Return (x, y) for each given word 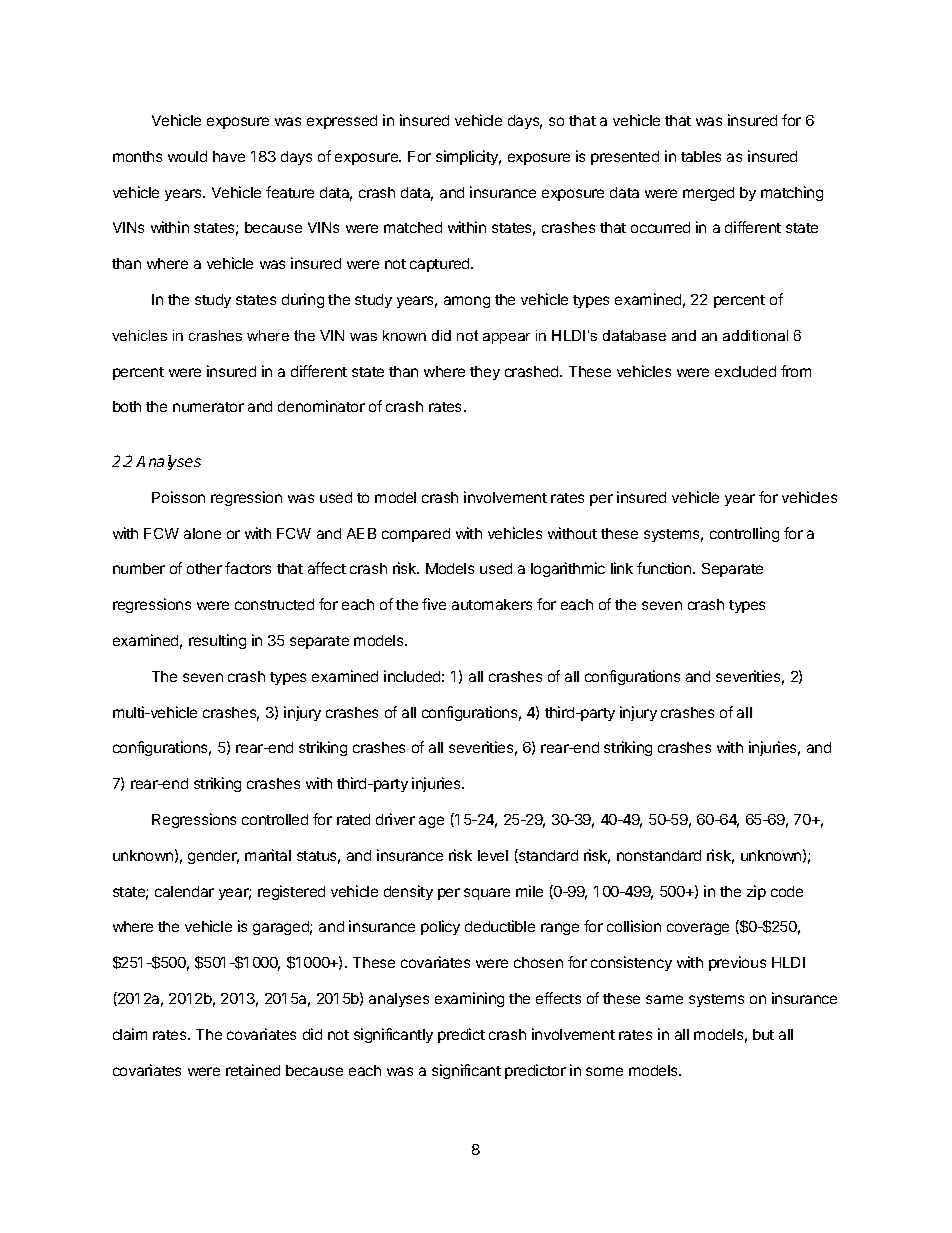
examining (469, 999)
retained (253, 1070)
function (665, 568)
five (434, 604)
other (204, 568)
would (187, 156)
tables (701, 156)
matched (413, 227)
